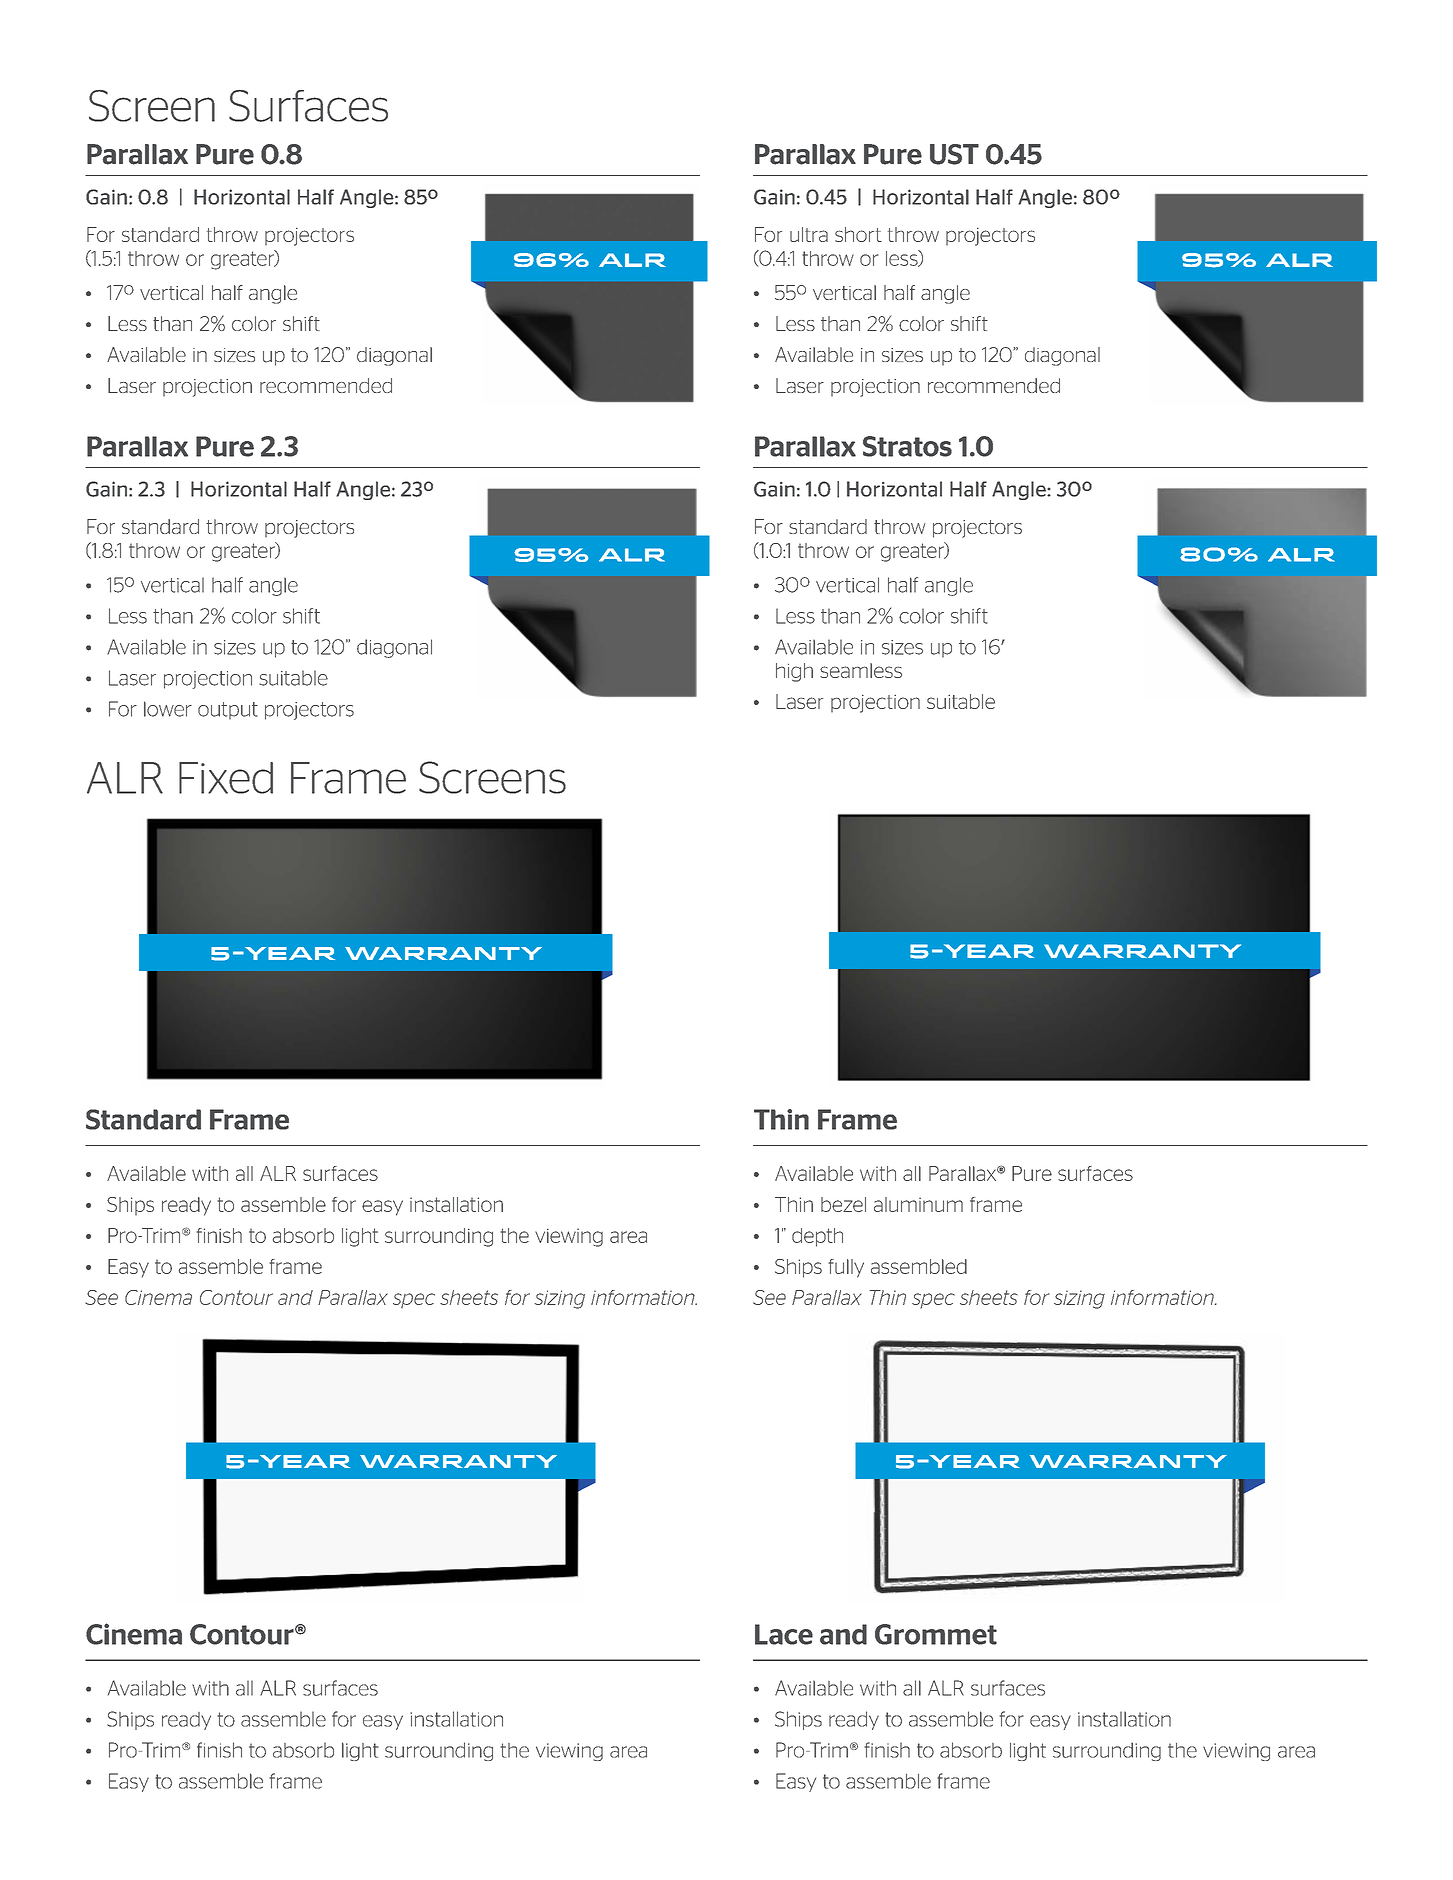 This screenshot has width=1453, height=1880. Describe the element at coordinates (918, 1204) in the screenshot. I see `aluminum` at that location.
